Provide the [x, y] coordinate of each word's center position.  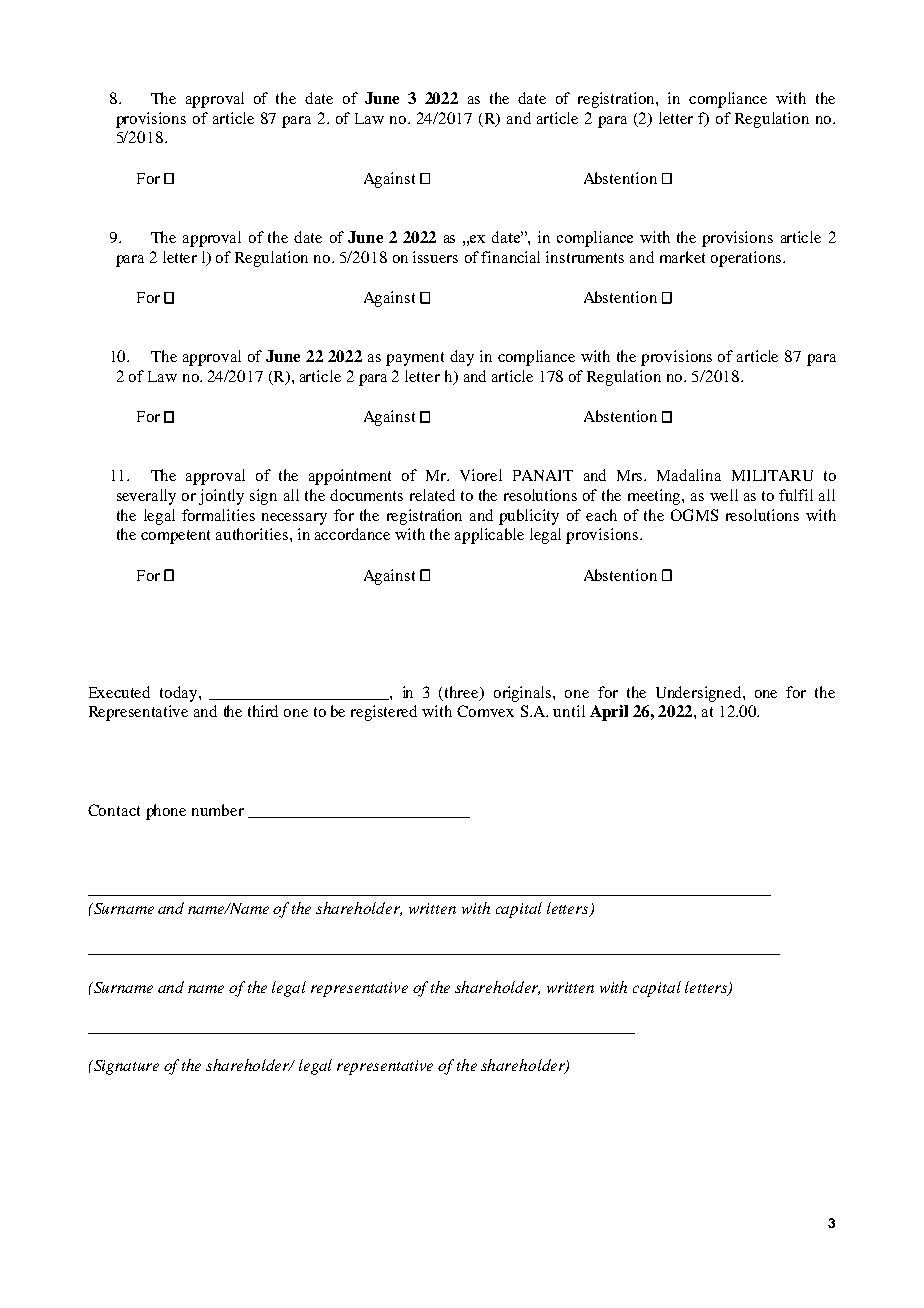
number [218, 810]
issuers [435, 257]
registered [384, 713]
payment [415, 359]
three [463, 693]
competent [175, 537]
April [609, 713]
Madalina [689, 475]
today [180, 694]
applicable [489, 536]
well [724, 495]
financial [510, 257]
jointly [221, 497]
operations [747, 259]
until [569, 711]
